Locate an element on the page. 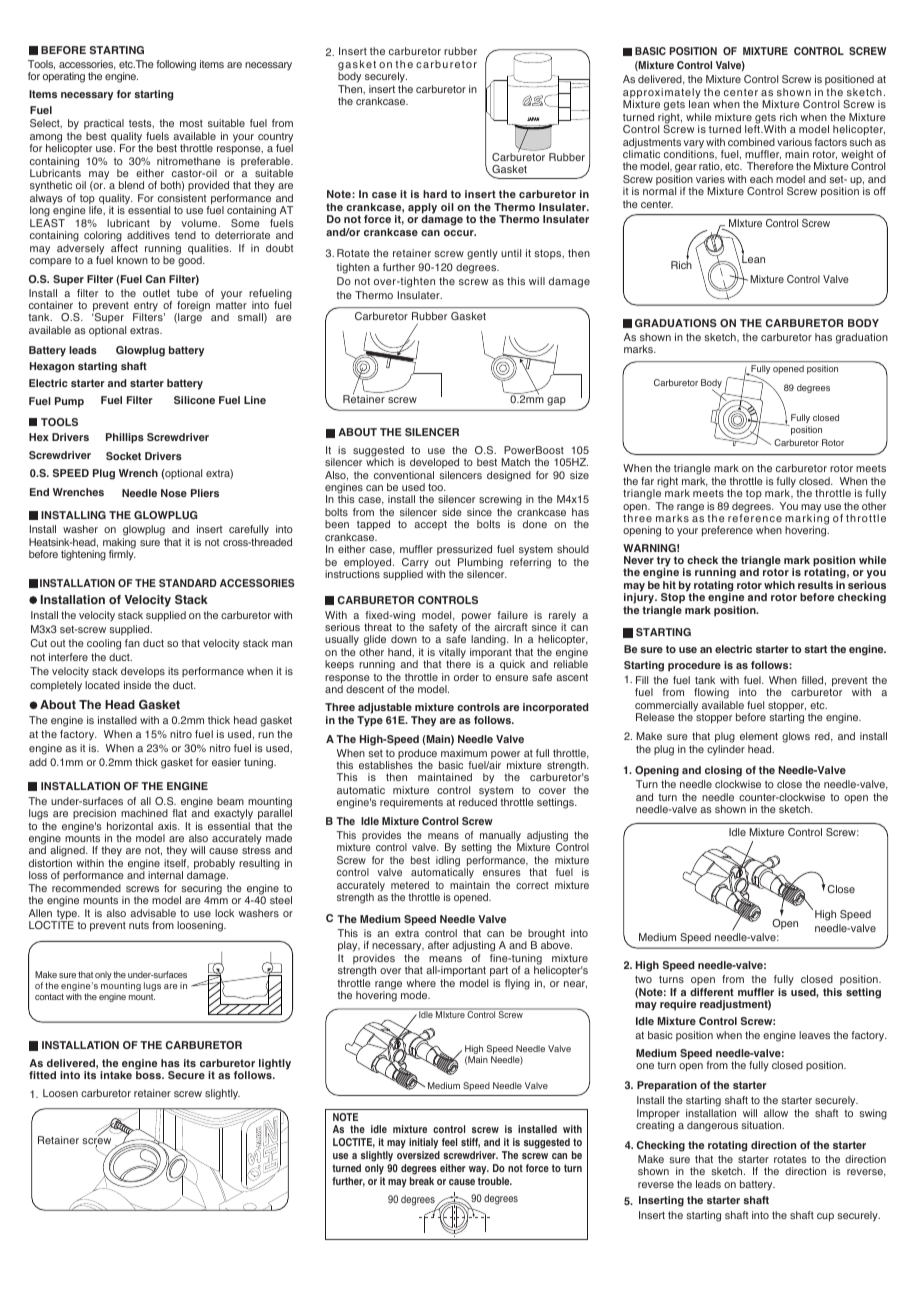 The height and width of the document is (1308, 924). practical is located at coordinates (104, 124).
